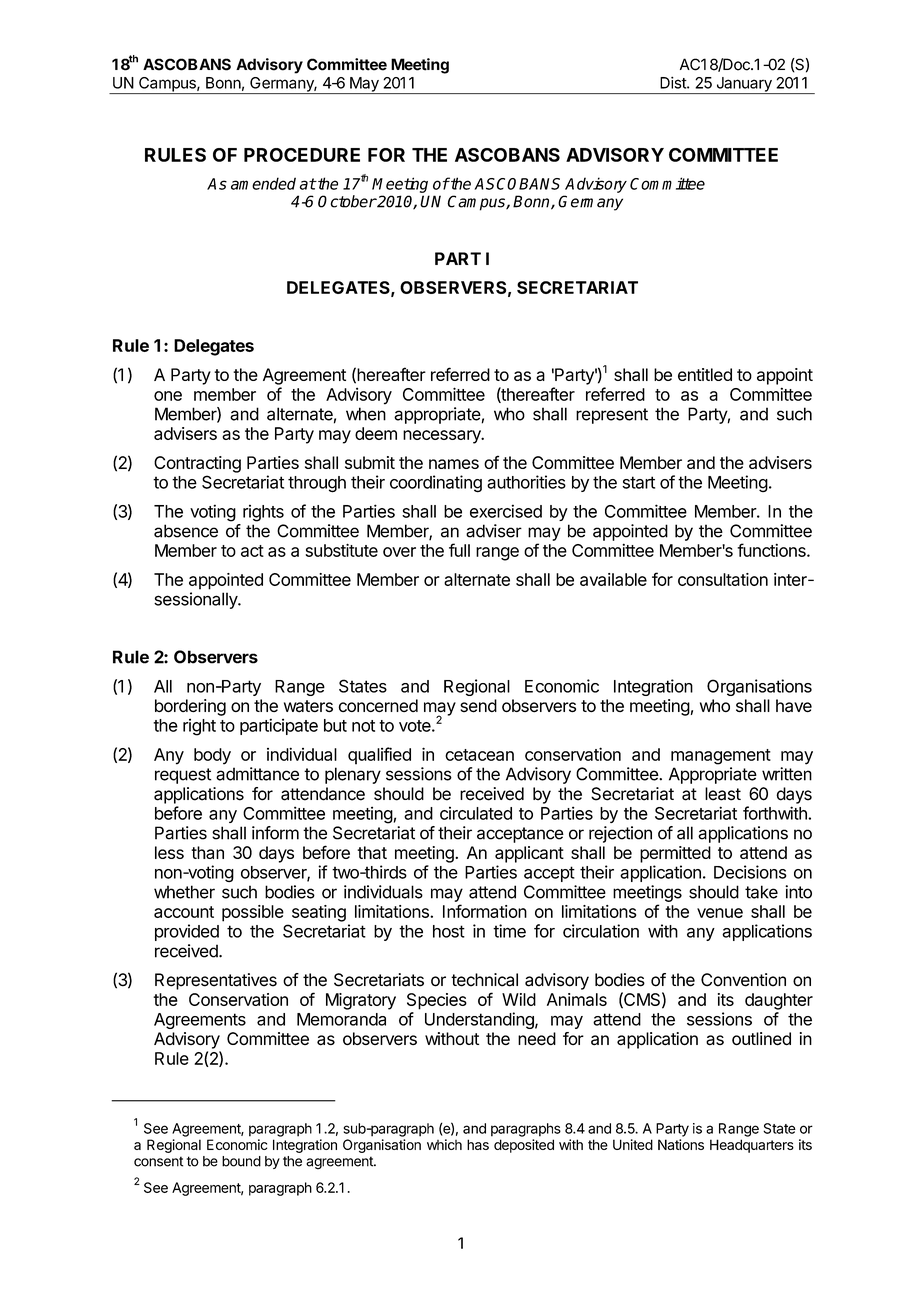  I want to click on send, so click(478, 706).
